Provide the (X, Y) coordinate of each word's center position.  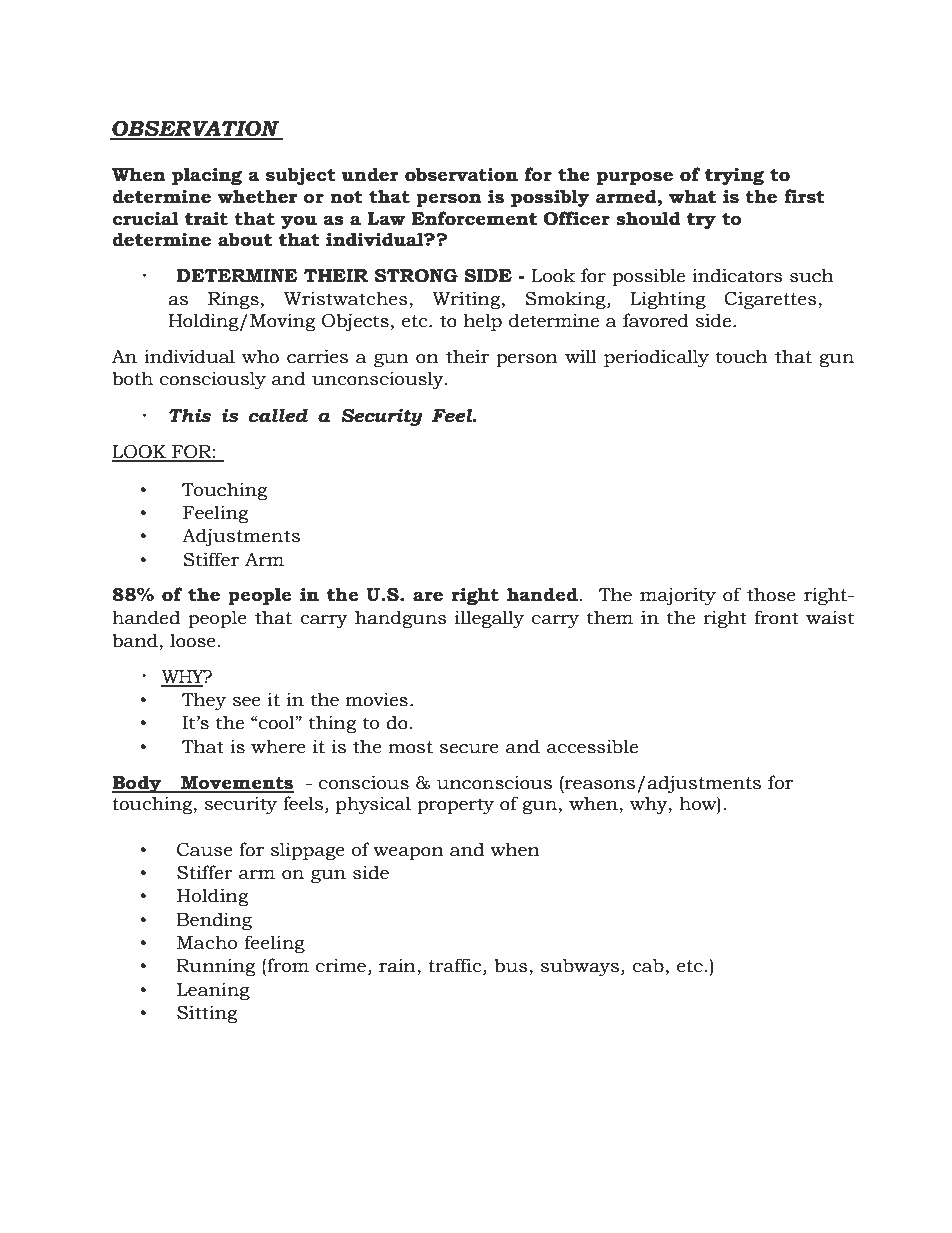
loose (193, 640)
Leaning (213, 991)
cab (648, 965)
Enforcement (474, 218)
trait (206, 219)
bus (512, 966)
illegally (489, 619)
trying (734, 176)
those (771, 594)
